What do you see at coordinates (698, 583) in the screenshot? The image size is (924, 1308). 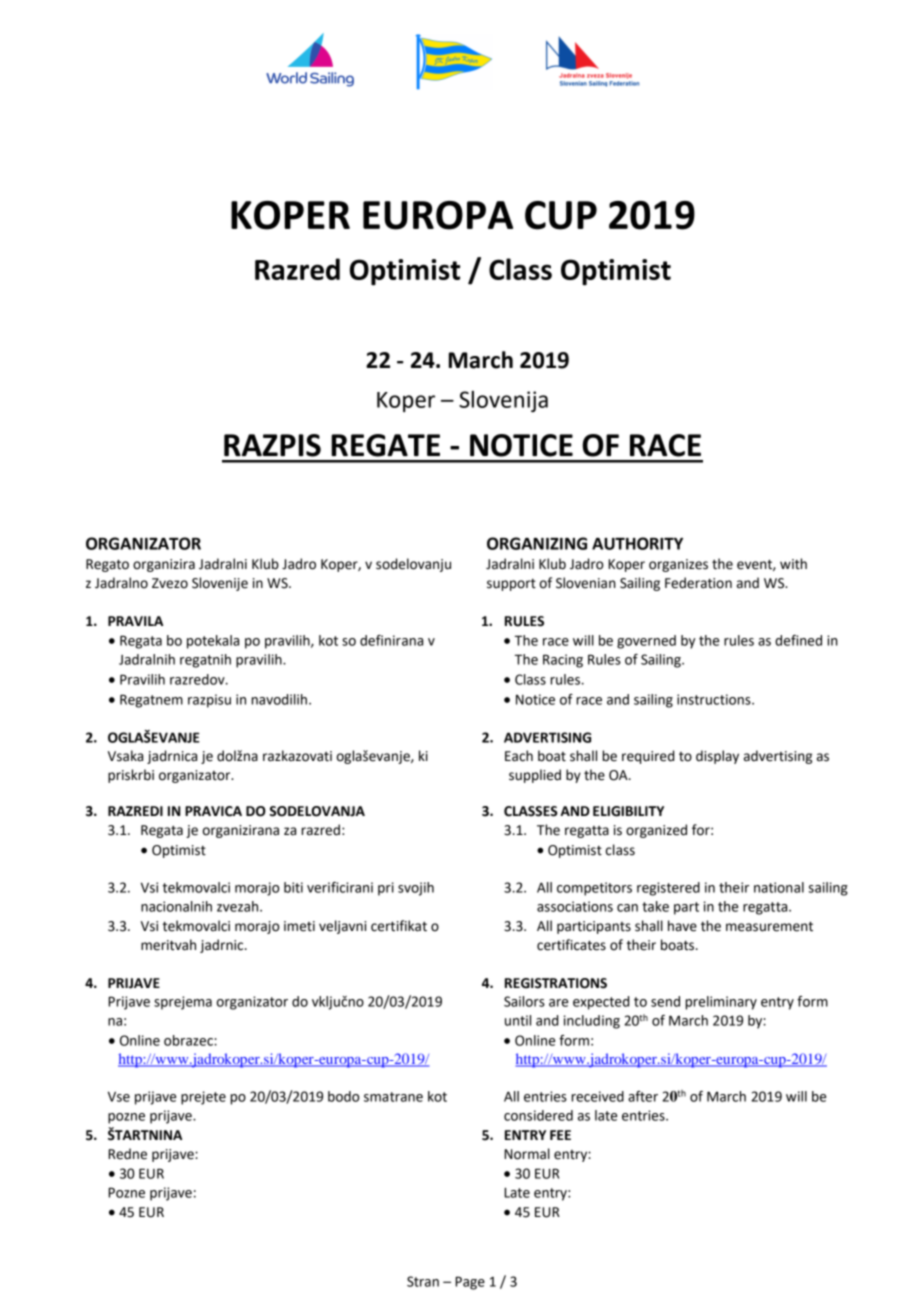 I see `Federation` at bounding box center [698, 583].
